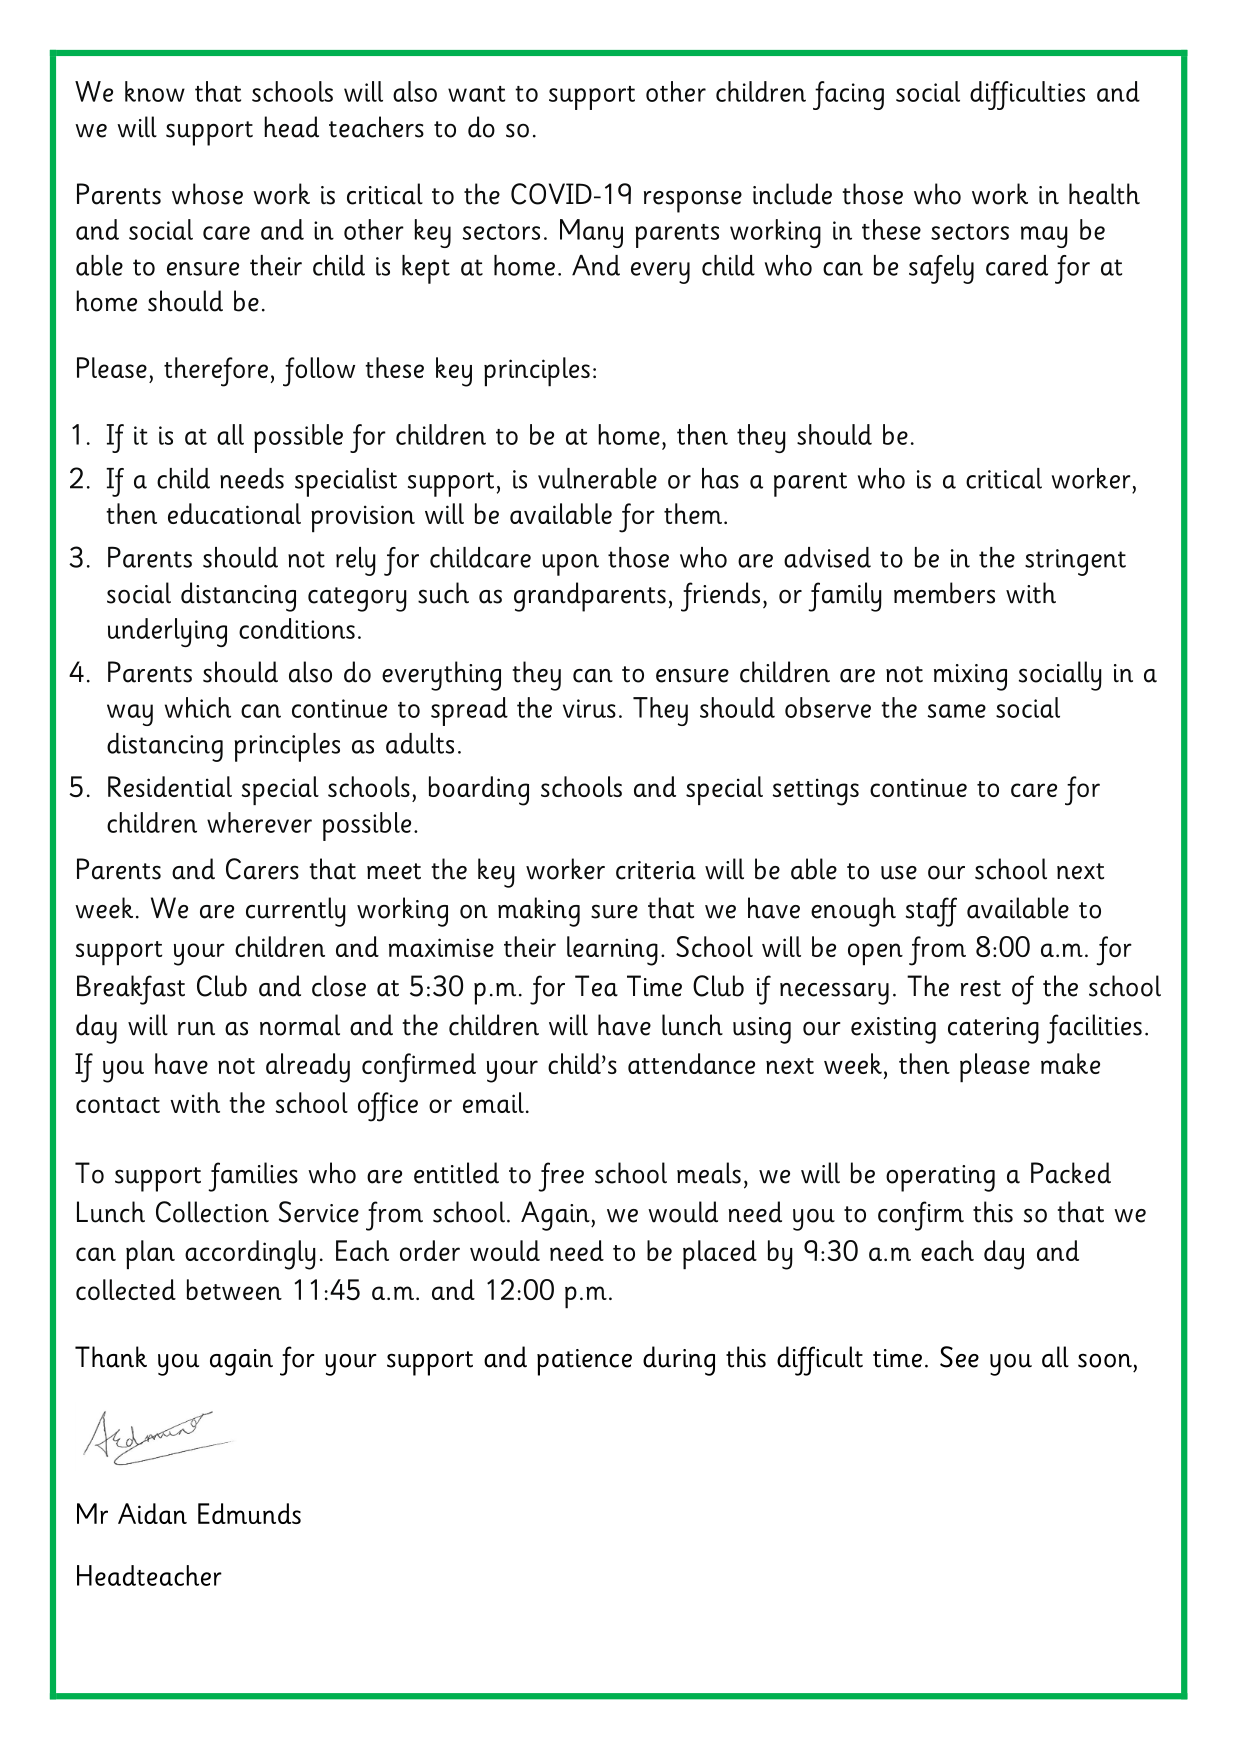 The image size is (1237, 1749). Describe the element at coordinates (1104, 194) in the screenshot. I see `health` at that location.
